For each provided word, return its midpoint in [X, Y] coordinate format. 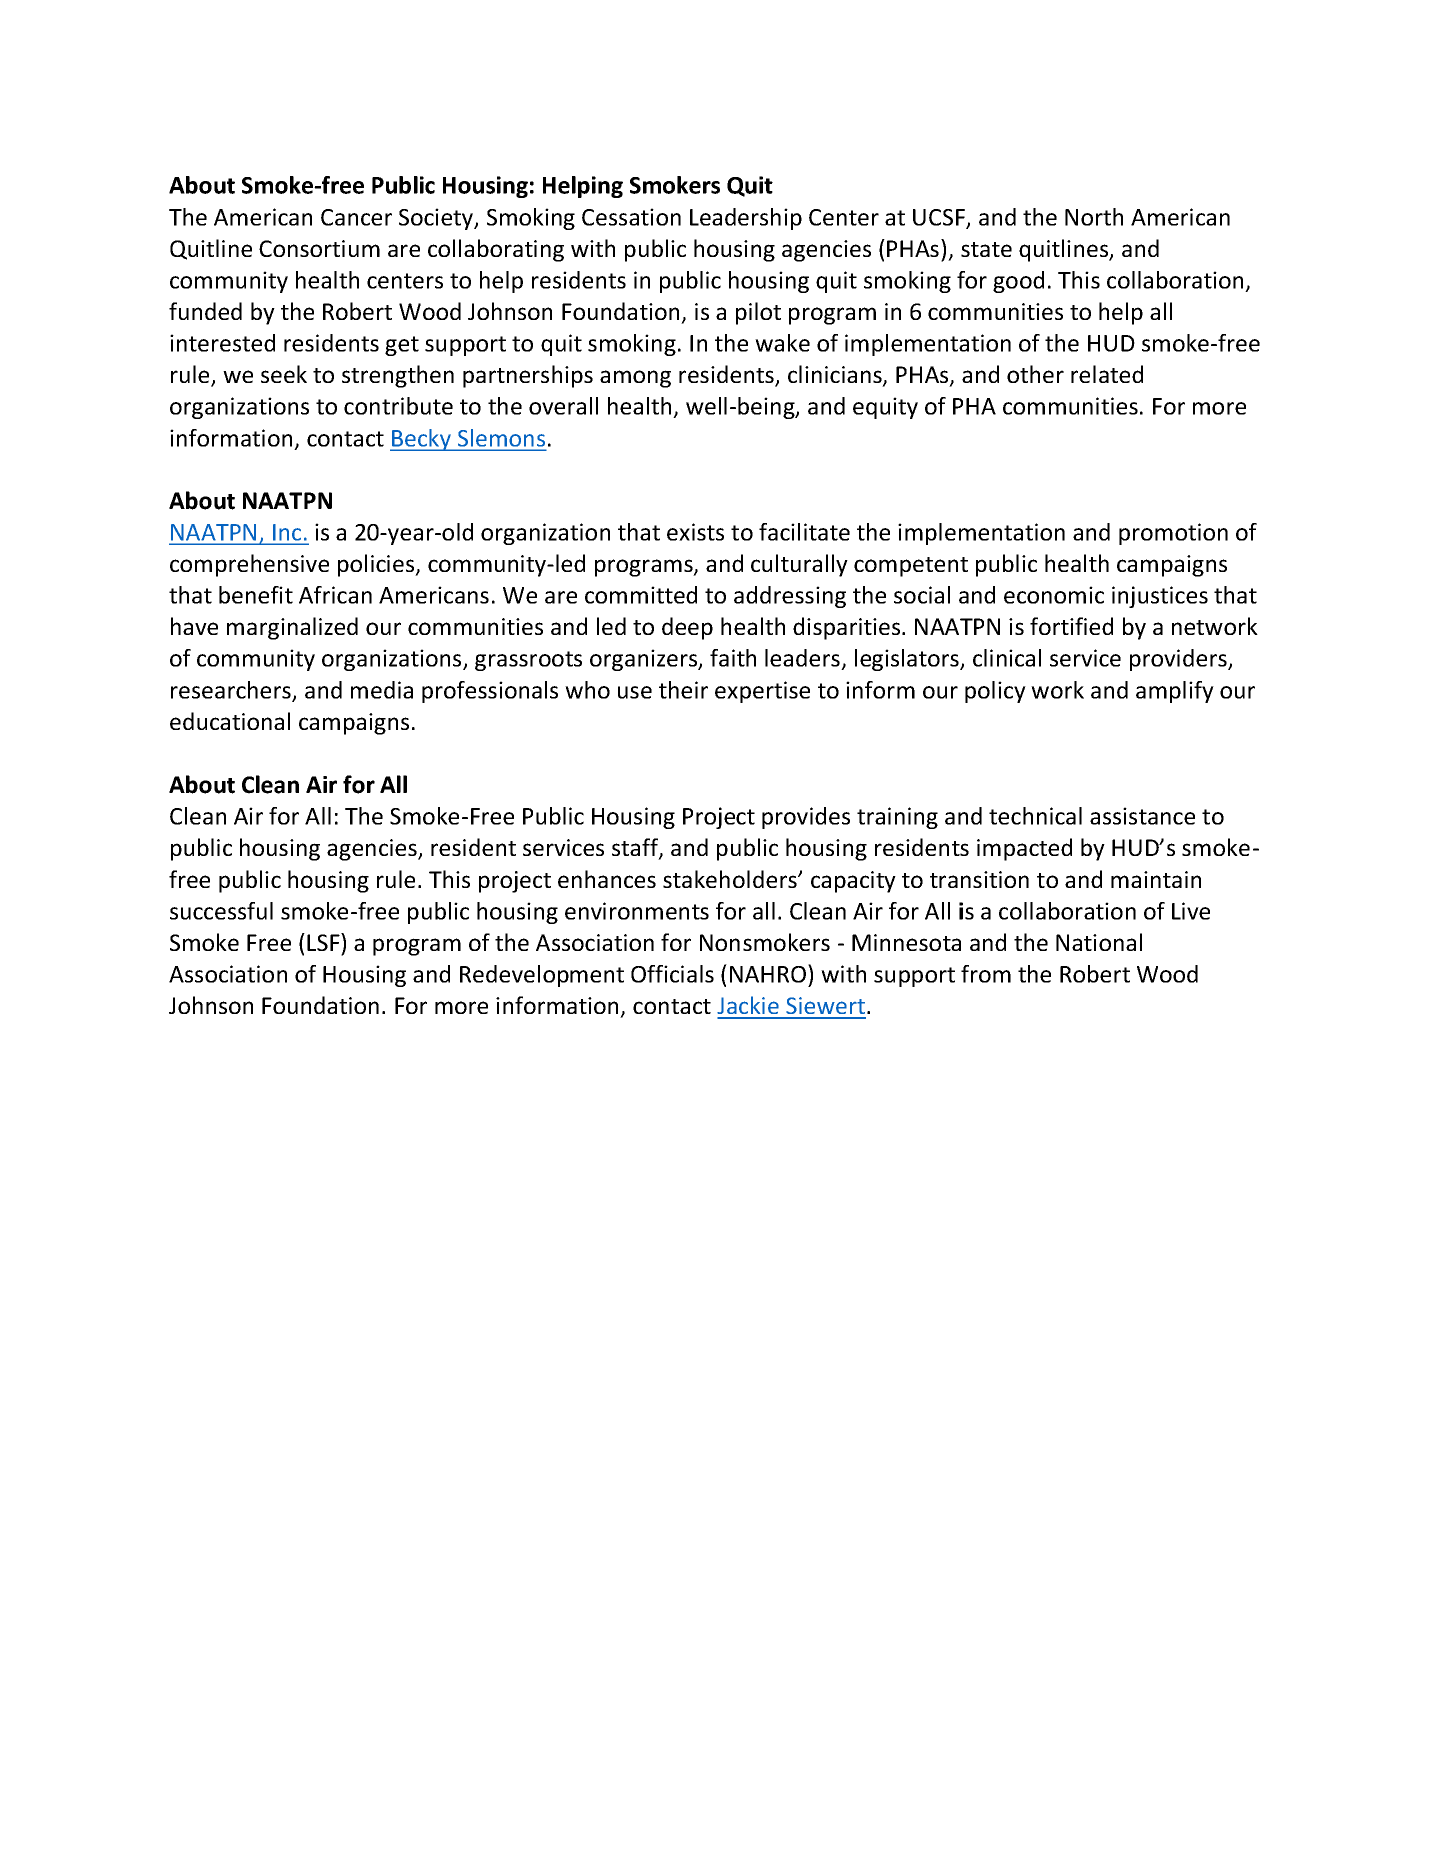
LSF [324, 942]
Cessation [631, 217]
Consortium [319, 248]
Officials [672, 974]
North [1094, 217]
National [1099, 942]
